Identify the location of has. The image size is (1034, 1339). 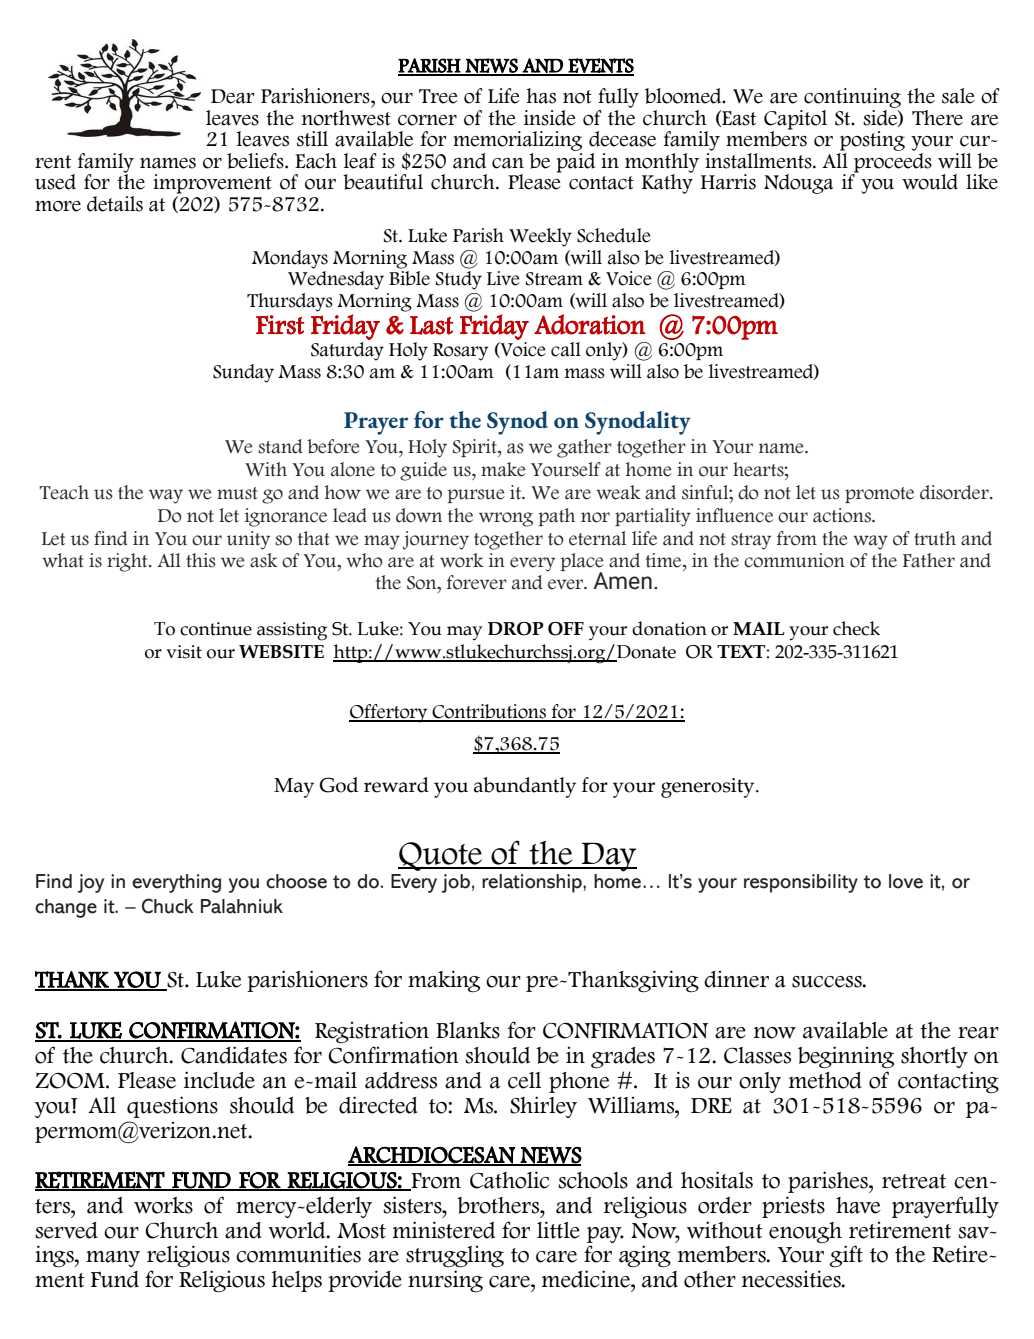
(541, 96).
